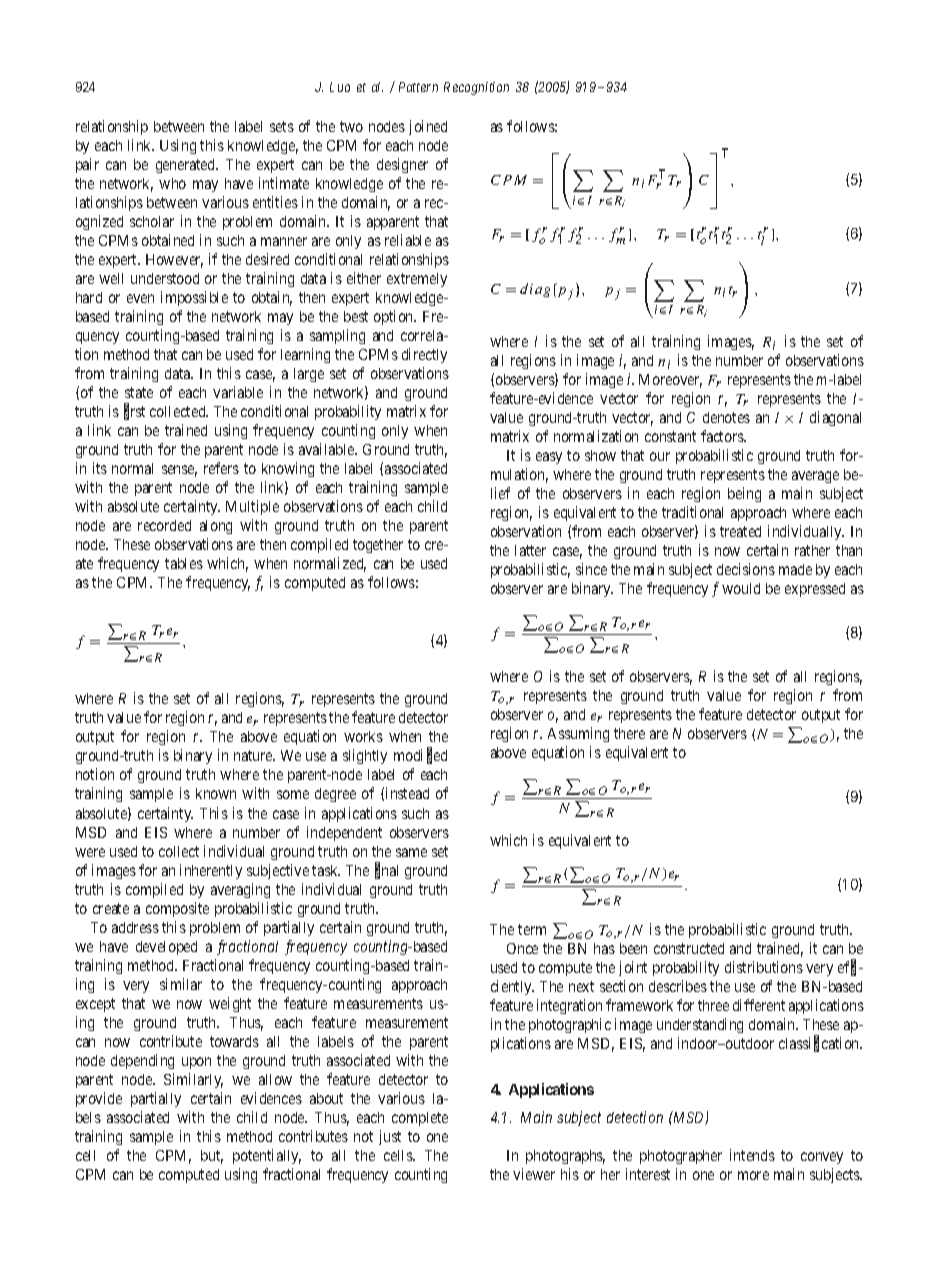 This image has height=1288, width=944. Describe the element at coordinates (166, 948) in the image. I see `developed` at that location.
